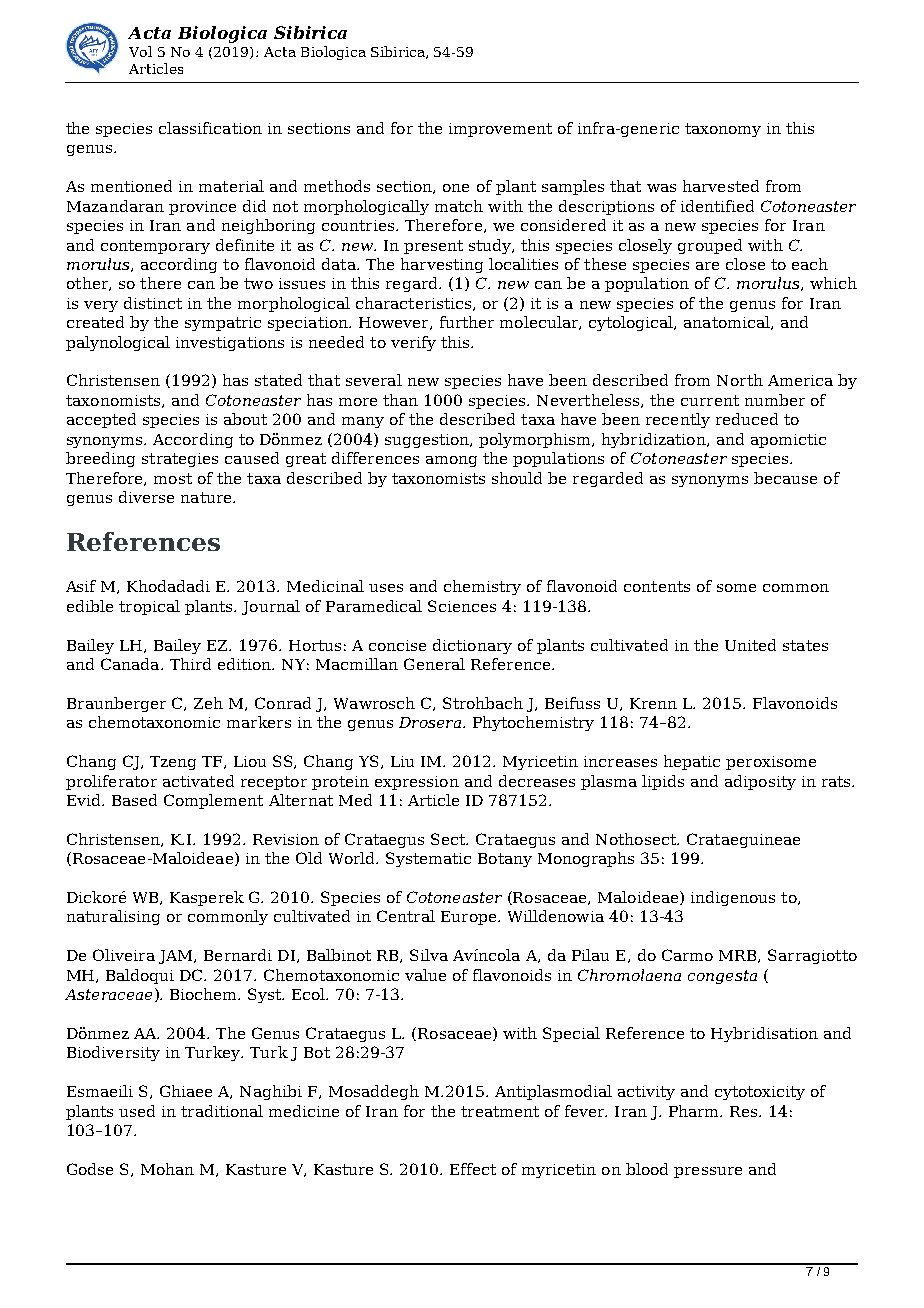 The height and width of the image is (1308, 924). Describe the element at coordinates (462, 606) in the image. I see `Sciences` at that location.
